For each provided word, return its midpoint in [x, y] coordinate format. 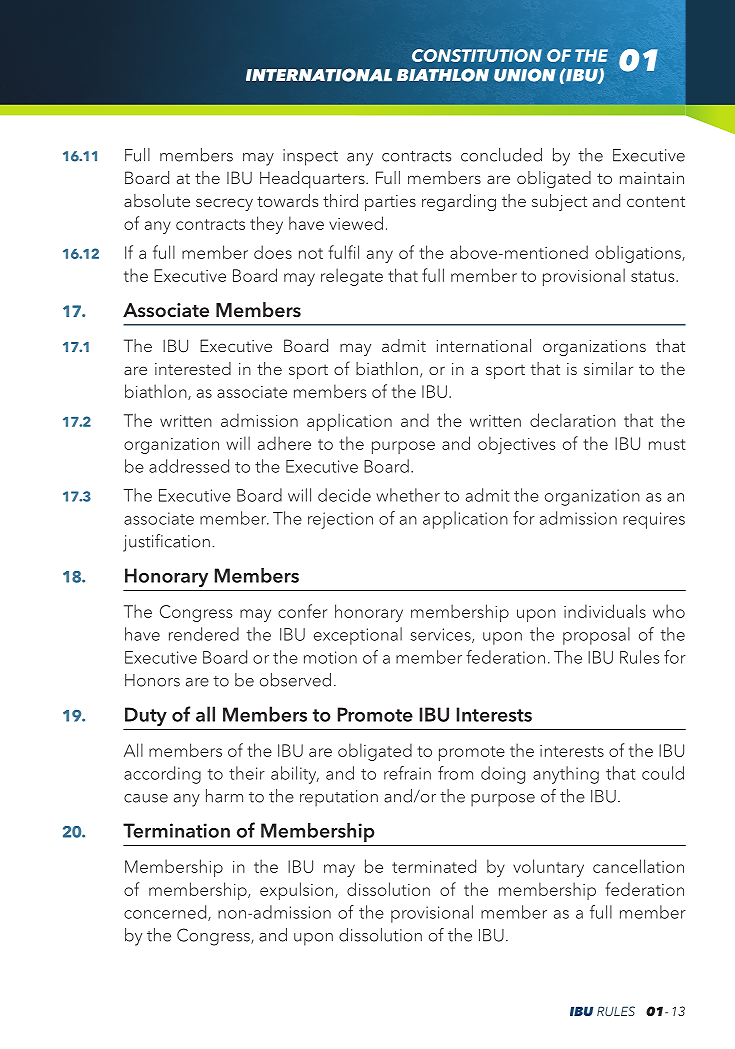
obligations [639, 254]
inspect [310, 157]
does [273, 252]
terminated [434, 866]
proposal [596, 636]
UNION [525, 75]
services [442, 635]
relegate [352, 277]
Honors [152, 680]
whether [408, 495]
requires [654, 520]
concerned [165, 912]
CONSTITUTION [477, 55]
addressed [189, 466]
